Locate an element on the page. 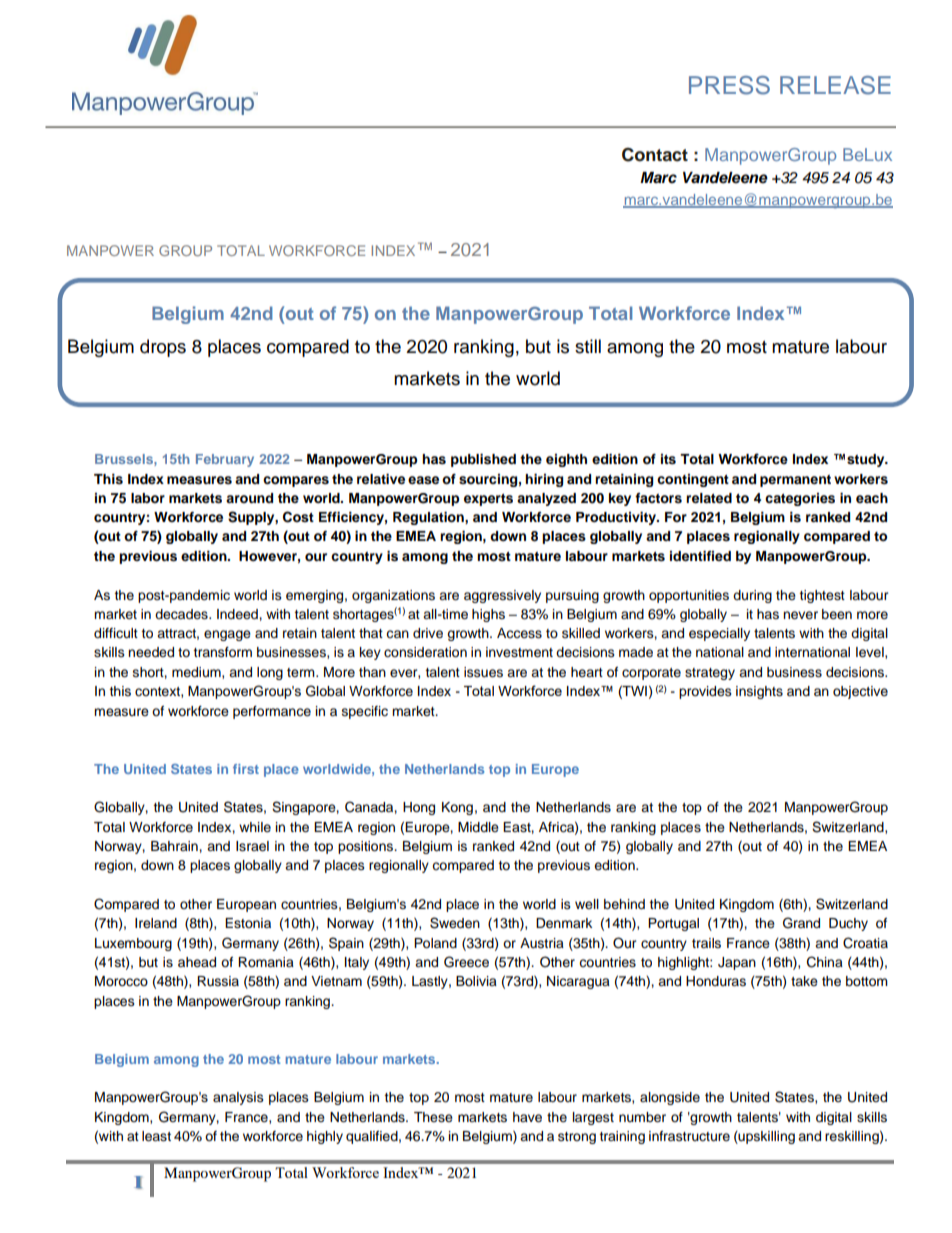 This document has height=1233, width=952. highs is located at coordinates (488, 615).
